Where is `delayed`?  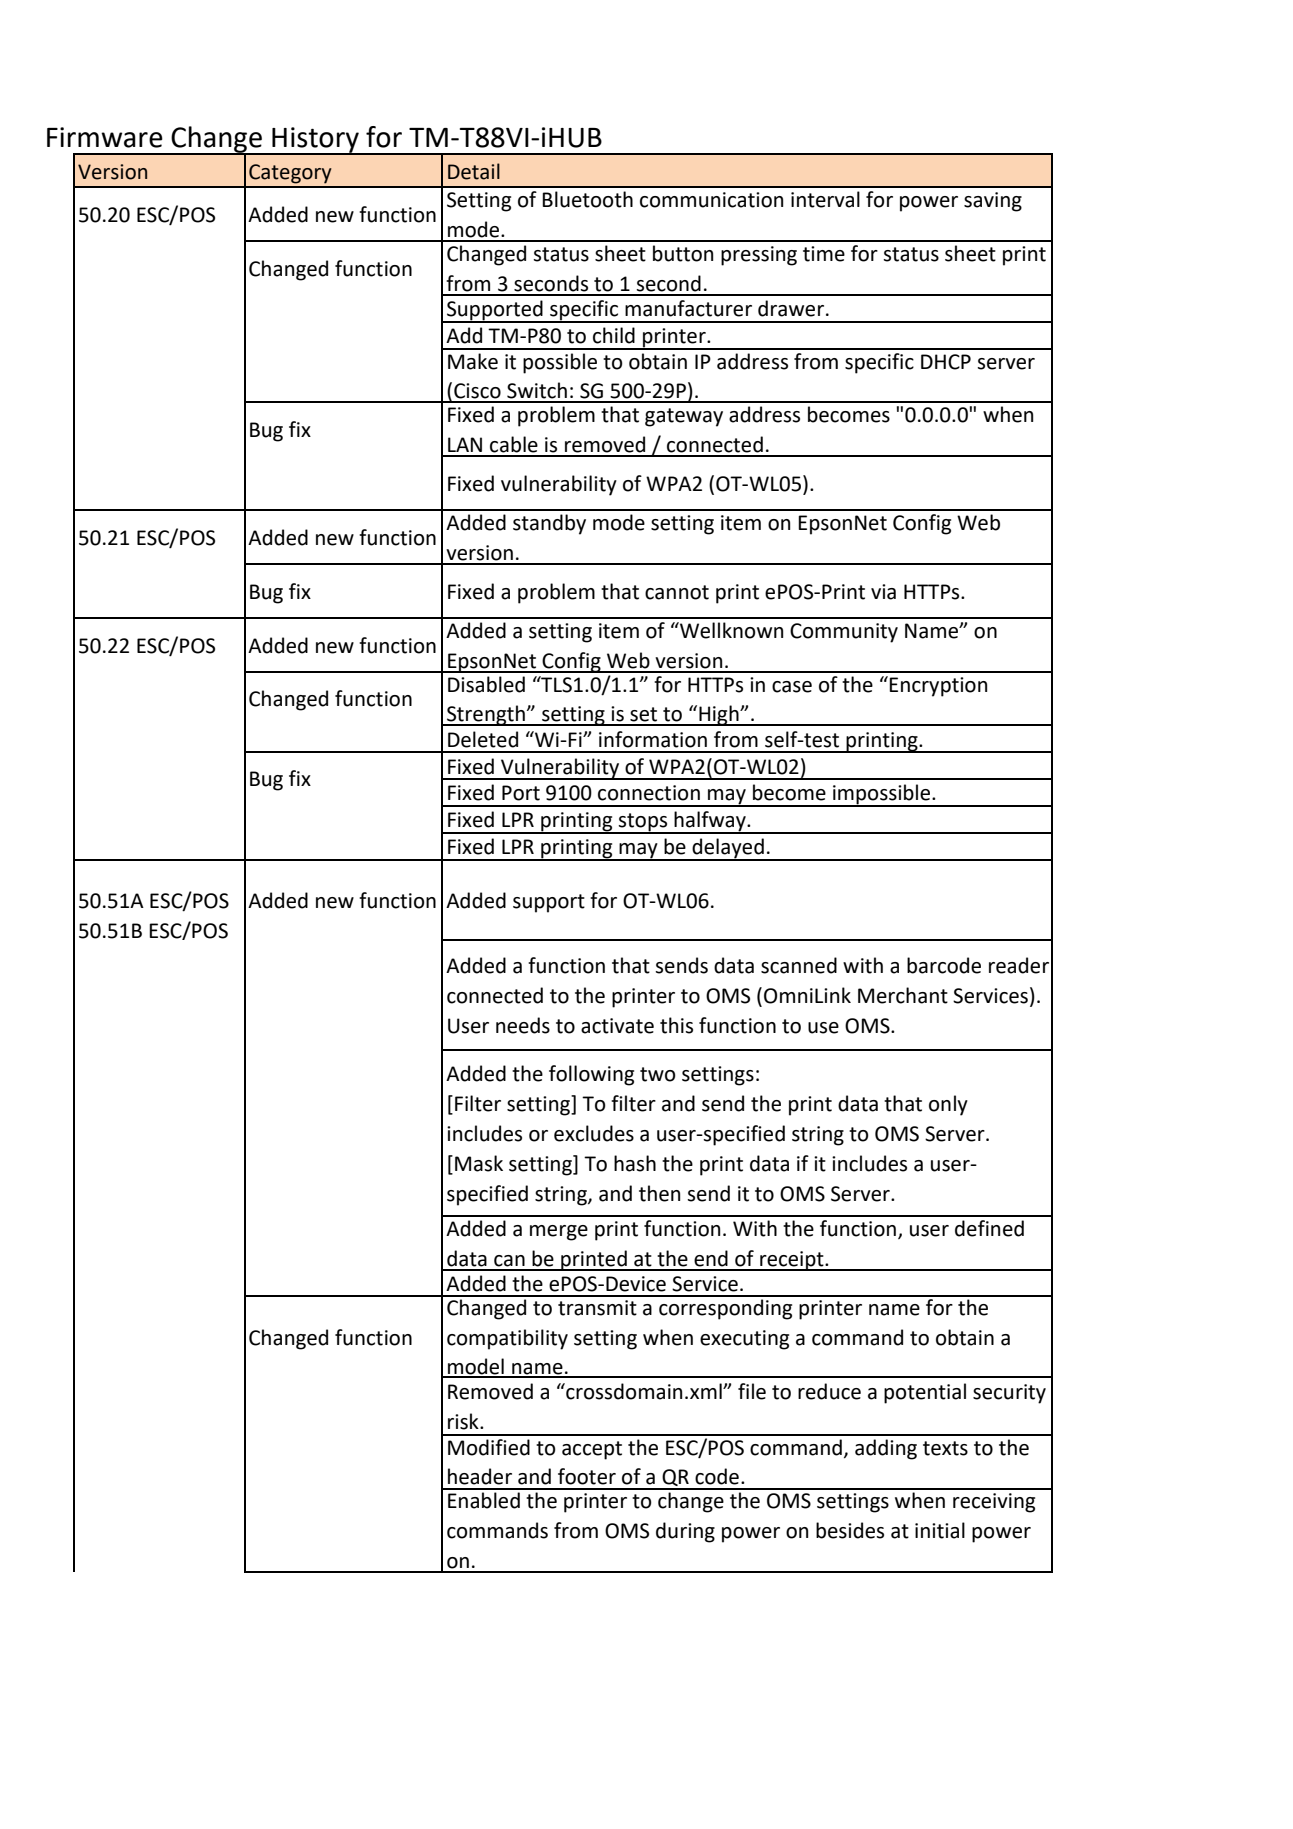 delayed is located at coordinates (728, 849).
